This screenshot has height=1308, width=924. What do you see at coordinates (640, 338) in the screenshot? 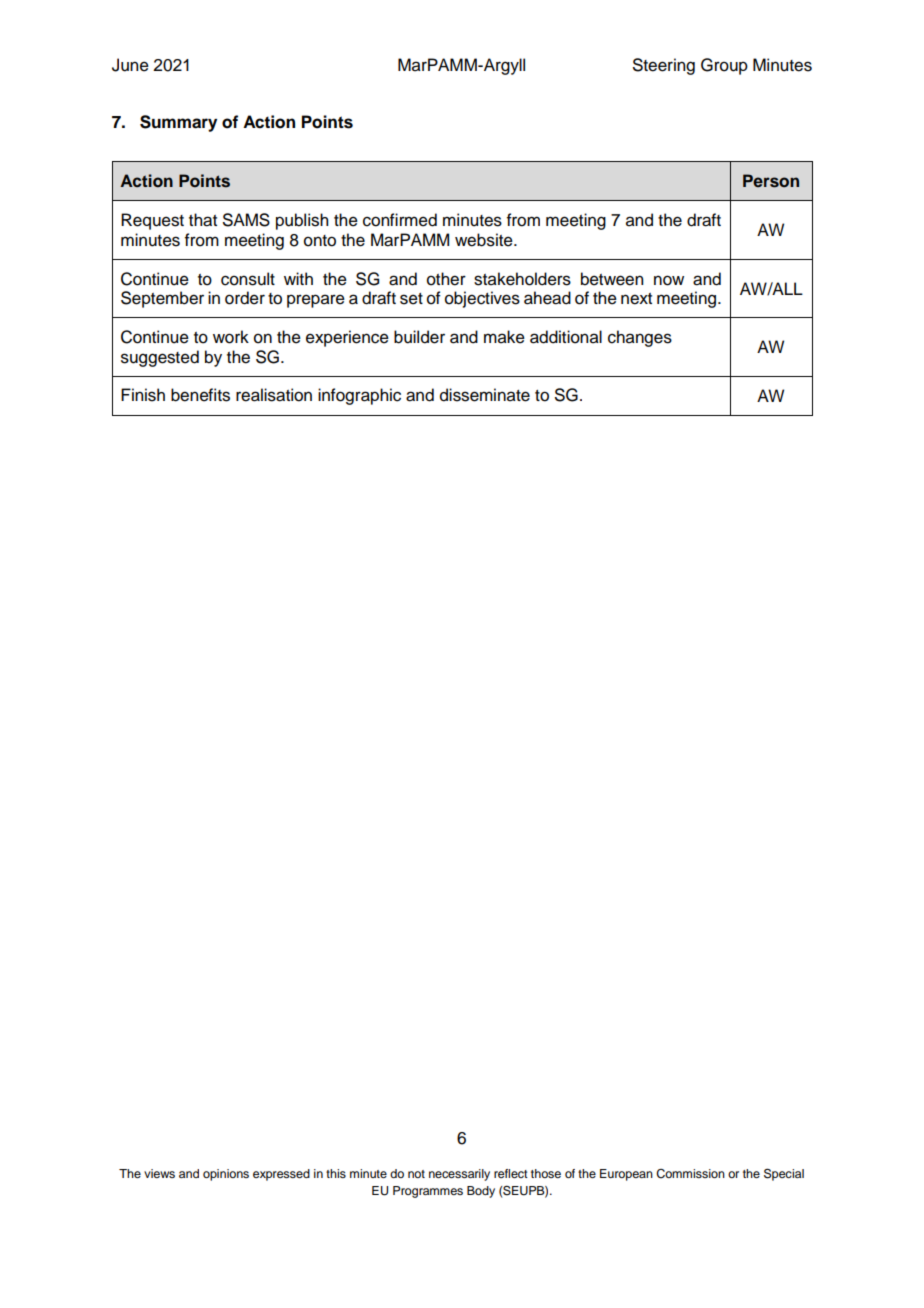
I see `changes` at bounding box center [640, 338].
